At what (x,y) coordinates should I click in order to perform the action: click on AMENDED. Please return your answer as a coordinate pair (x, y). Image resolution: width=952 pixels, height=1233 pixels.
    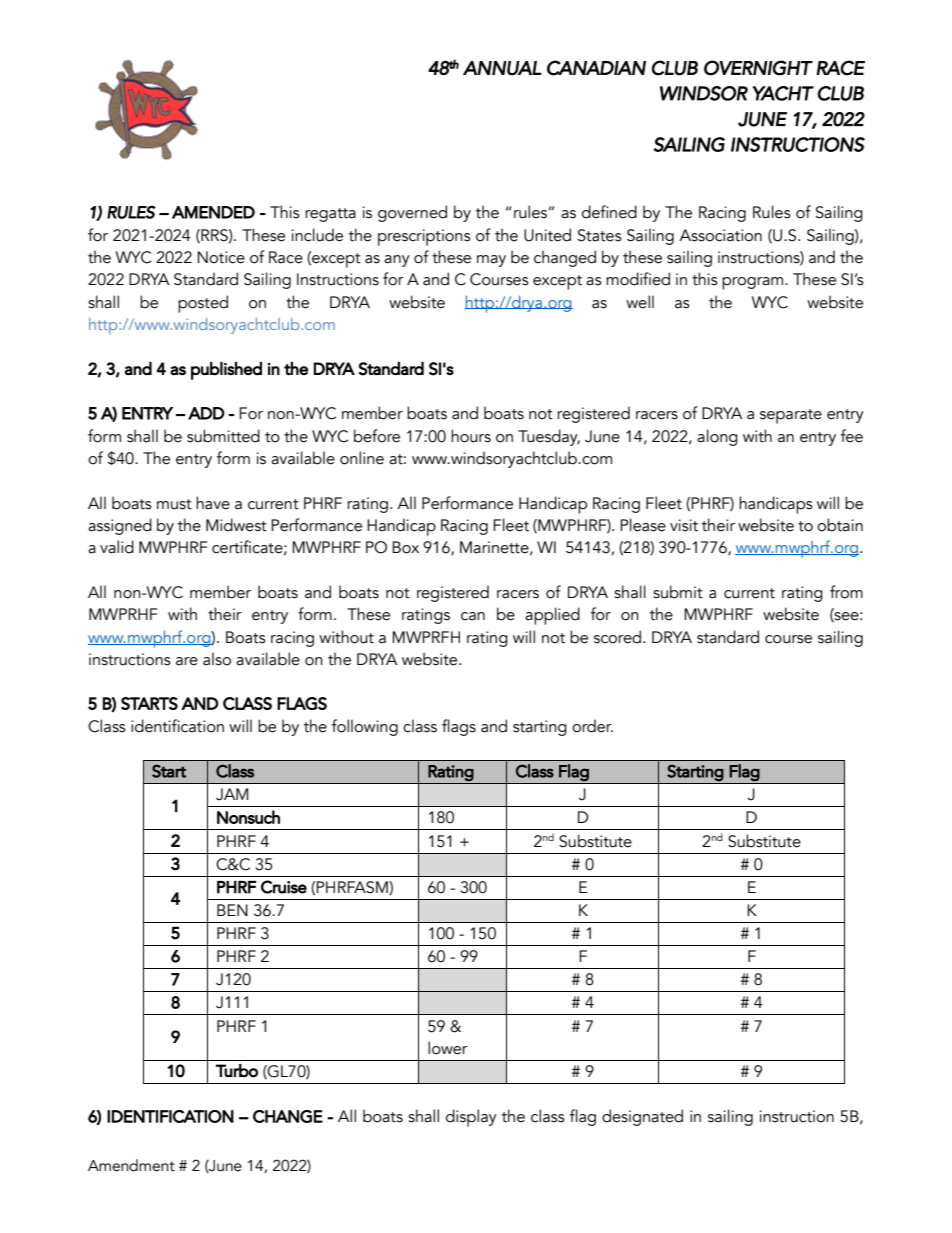
    Looking at the image, I should click on (213, 212).
